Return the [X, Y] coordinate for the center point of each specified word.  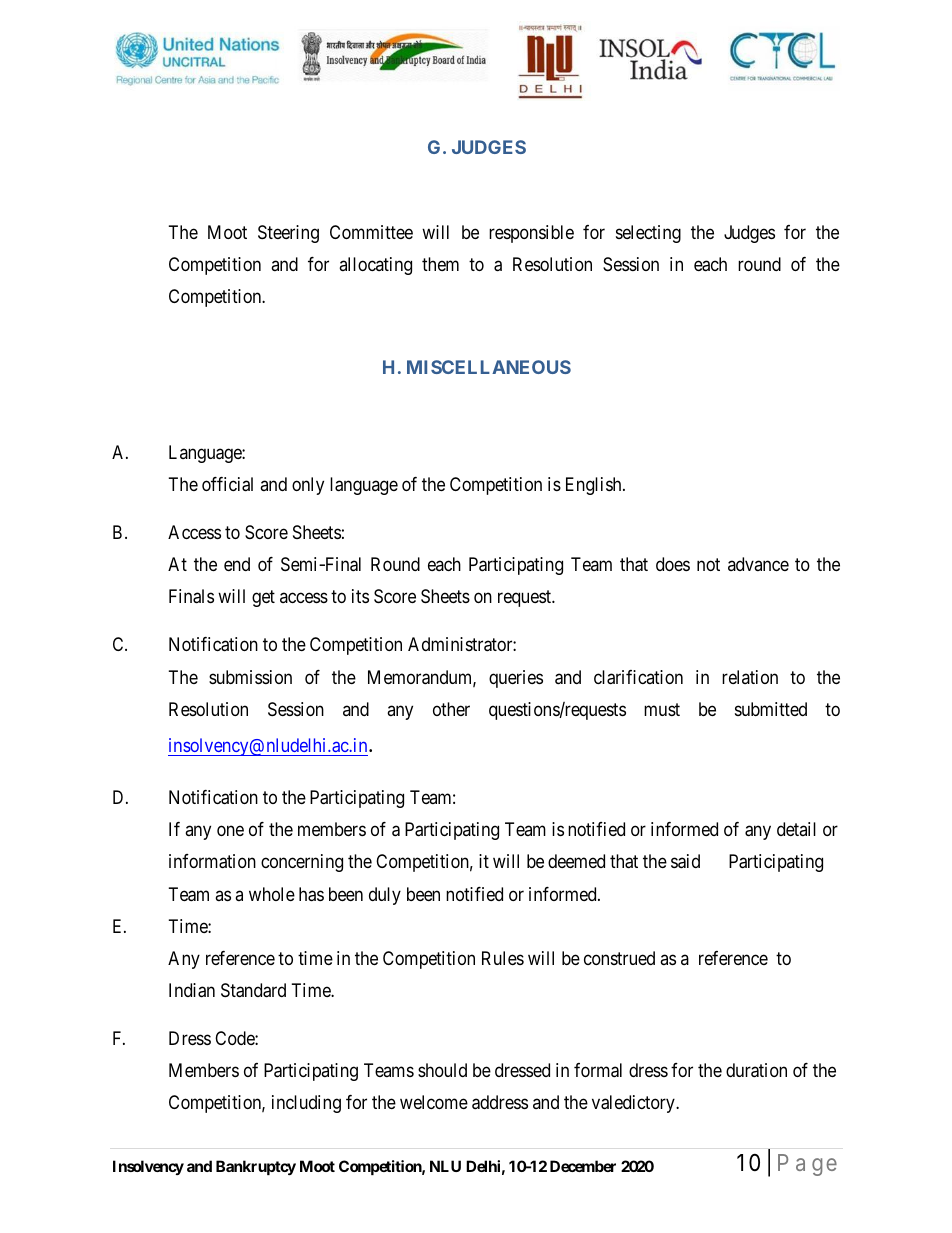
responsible [531, 234]
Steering [288, 234]
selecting [648, 234]
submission [250, 677]
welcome [434, 1102]
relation [750, 677]
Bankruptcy [256, 1167]
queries [516, 679]
